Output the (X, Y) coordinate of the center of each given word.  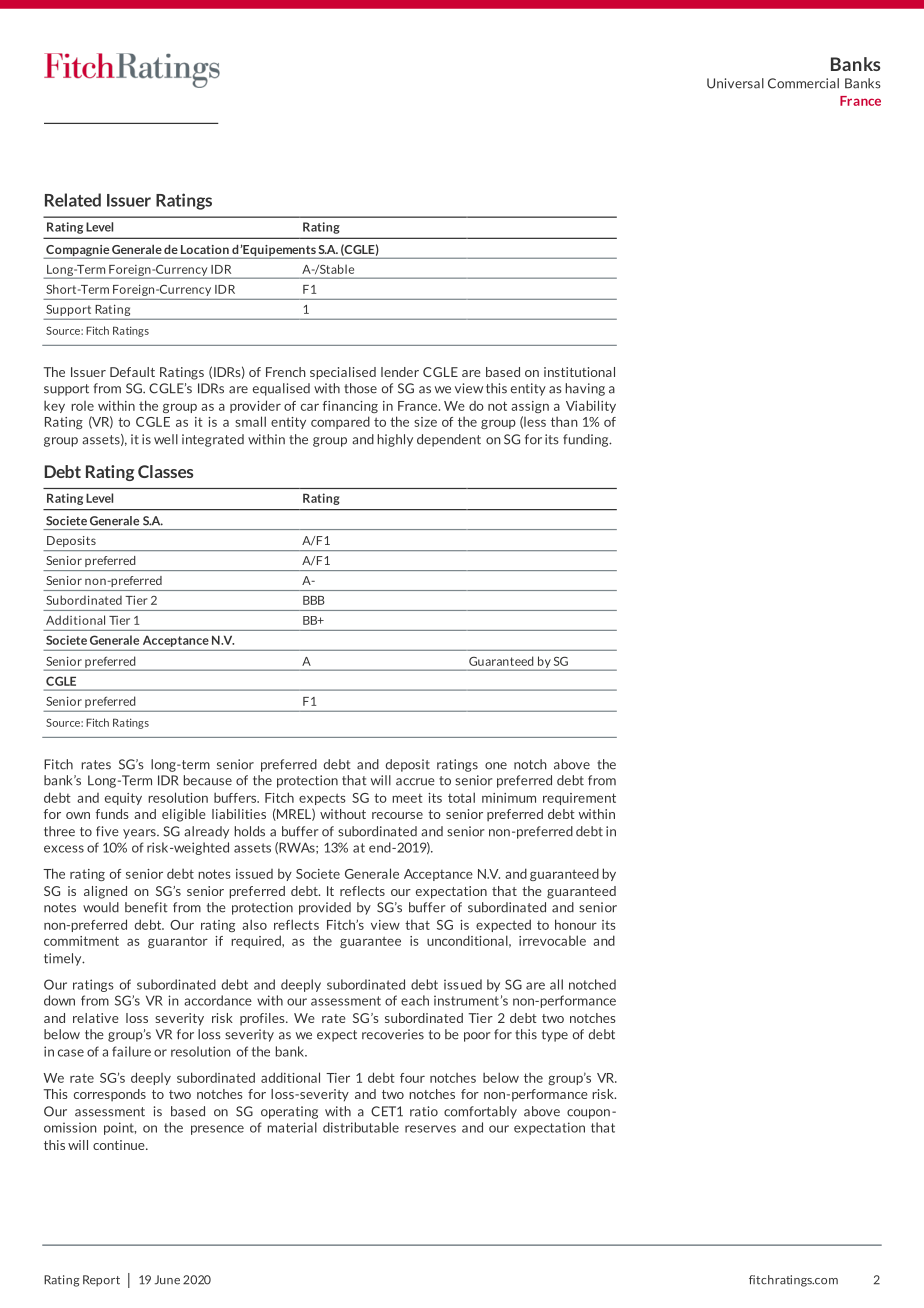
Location (205, 249)
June (167, 1280)
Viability (591, 406)
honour (576, 924)
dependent (449, 440)
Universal (735, 83)
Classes (165, 471)
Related (73, 200)
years (140, 834)
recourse (397, 815)
